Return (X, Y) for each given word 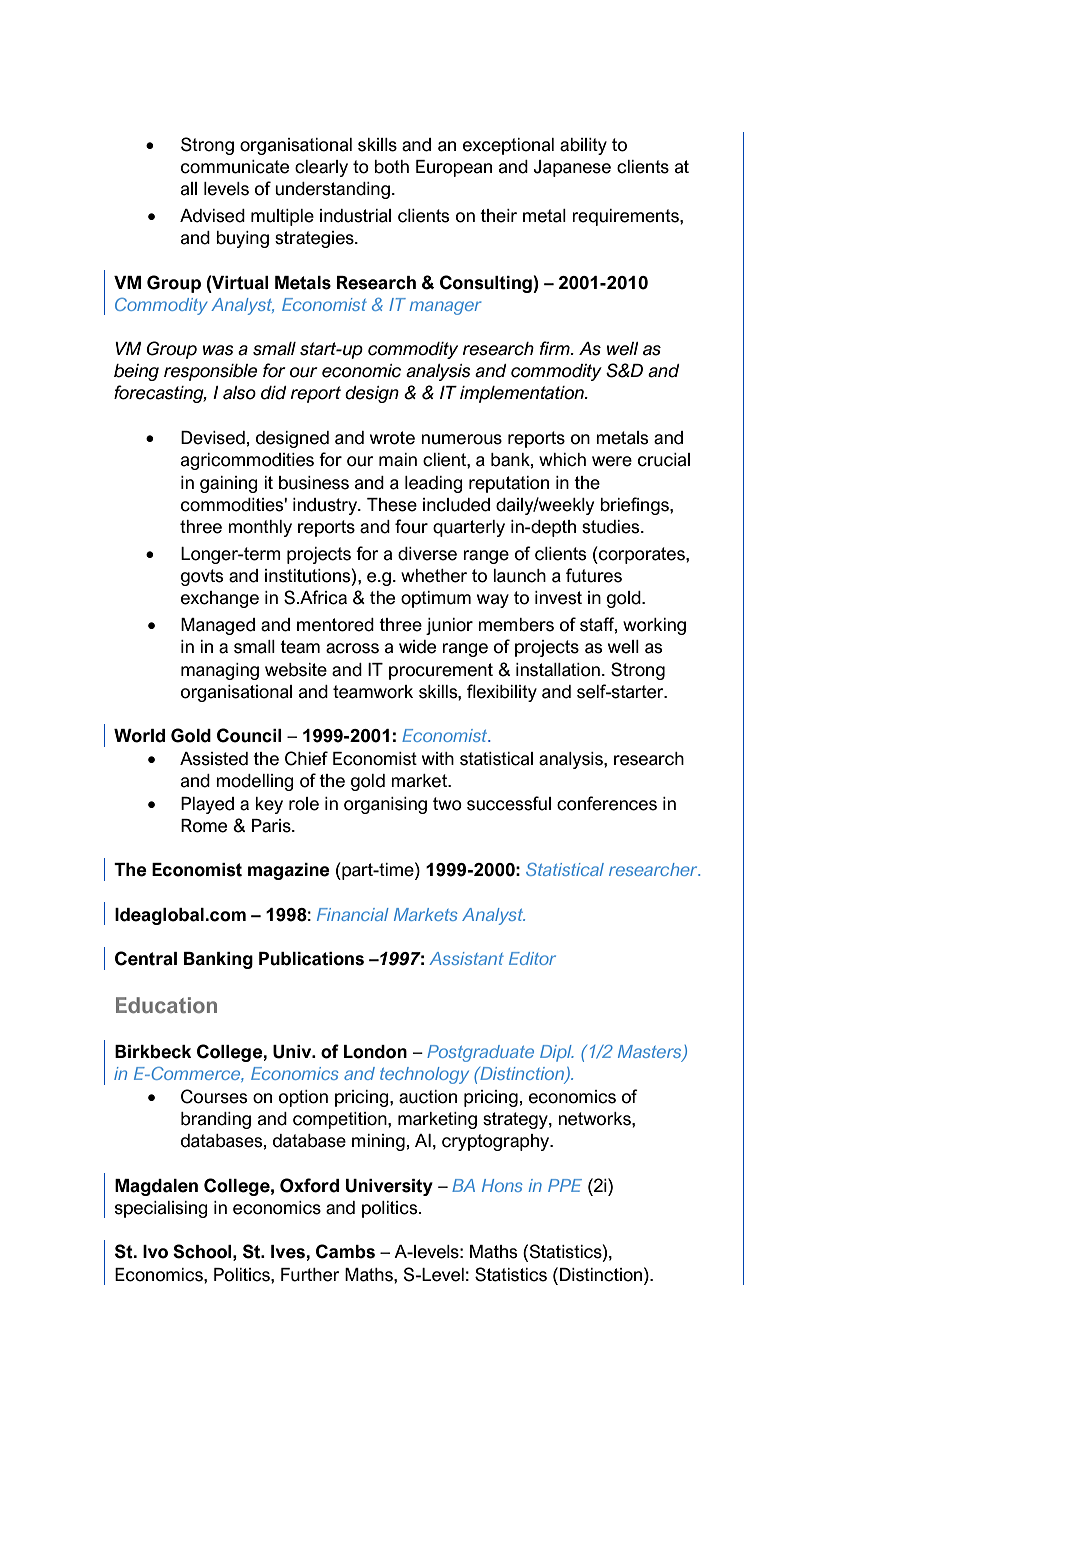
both (391, 167)
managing (220, 671)
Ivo (155, 1252)
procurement (441, 671)
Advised (212, 216)
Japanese (572, 168)
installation (558, 670)
